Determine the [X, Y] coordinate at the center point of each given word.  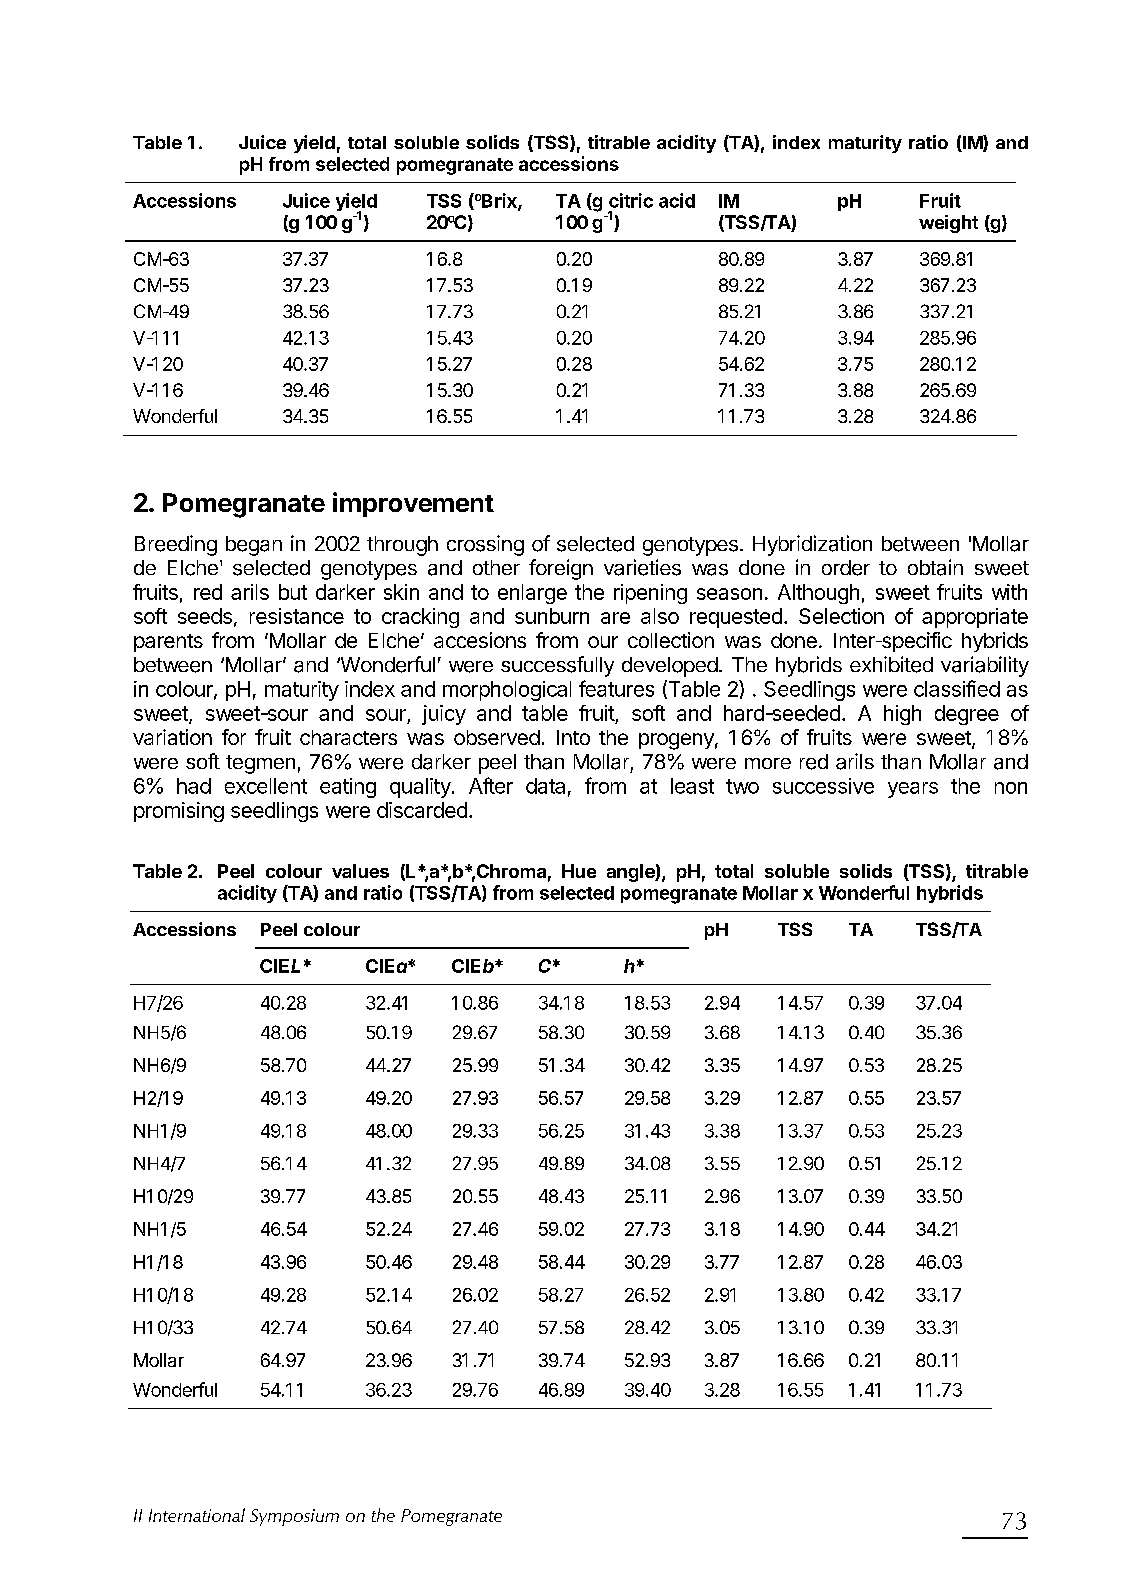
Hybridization [812, 545]
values [360, 871]
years [913, 790]
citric [631, 200]
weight [948, 224]
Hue [579, 871]
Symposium [294, 1517]
